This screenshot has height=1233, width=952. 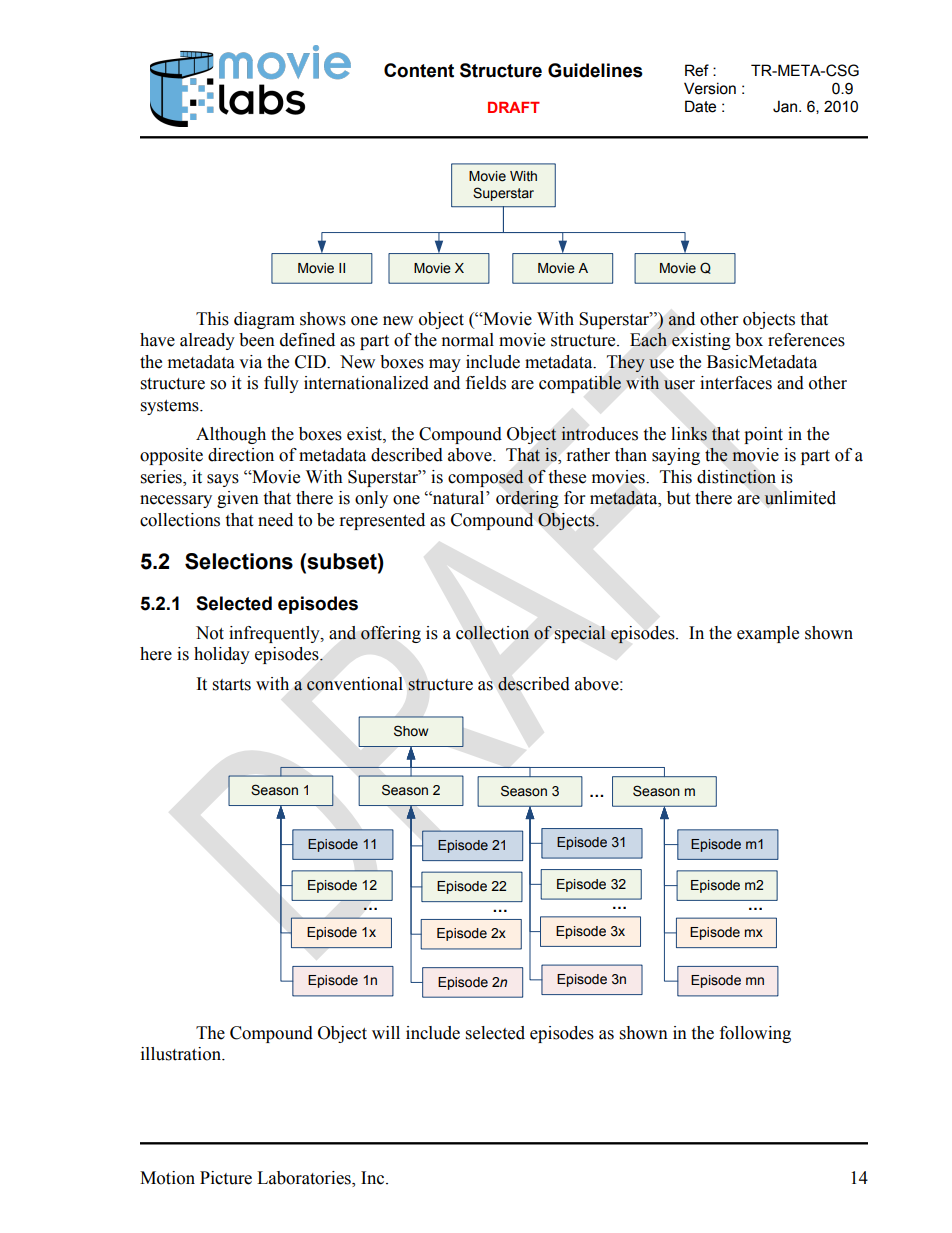 I want to click on example, so click(x=768, y=634).
